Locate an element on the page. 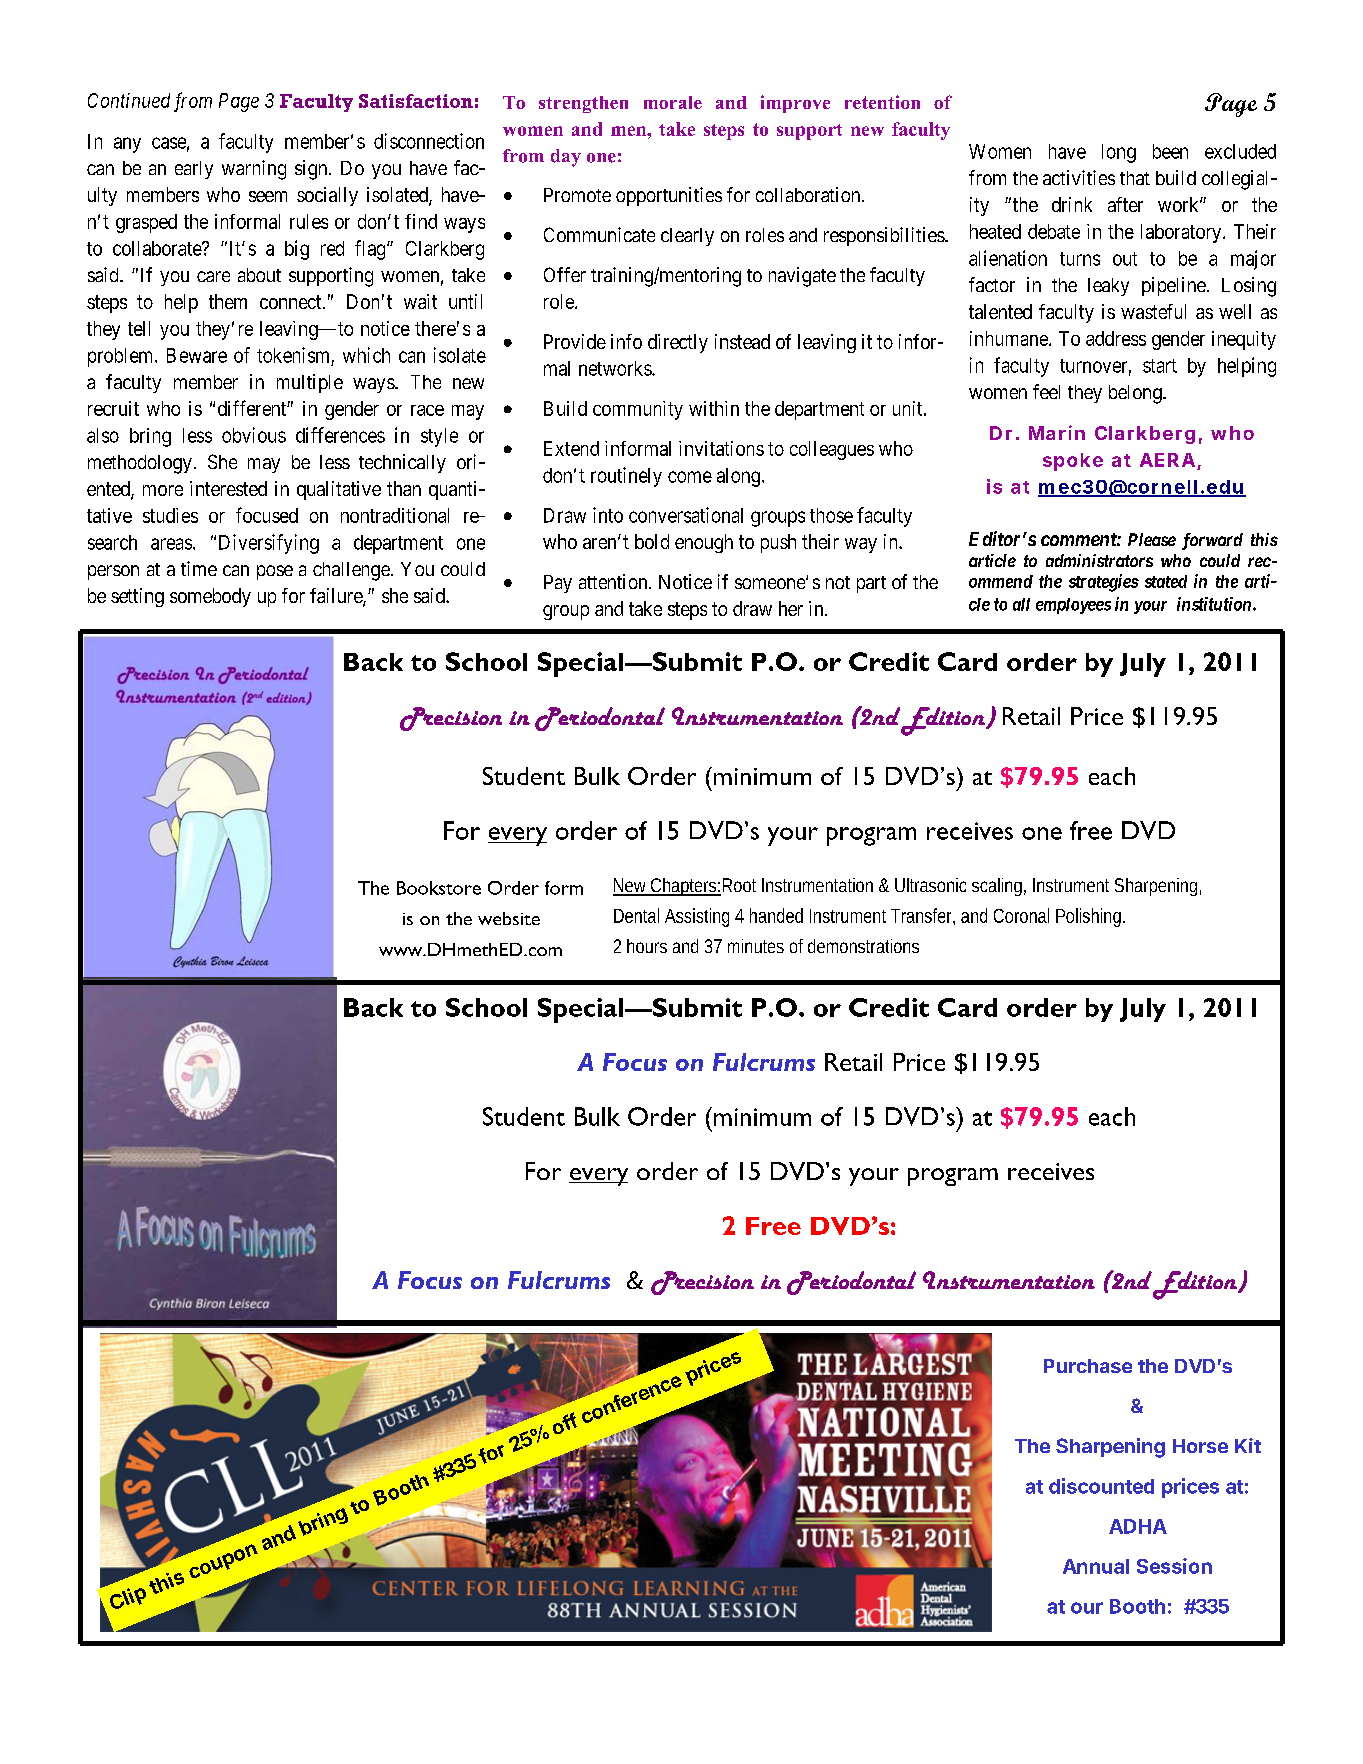 This page has height=1764, width=1363. morale is located at coordinates (673, 102).
